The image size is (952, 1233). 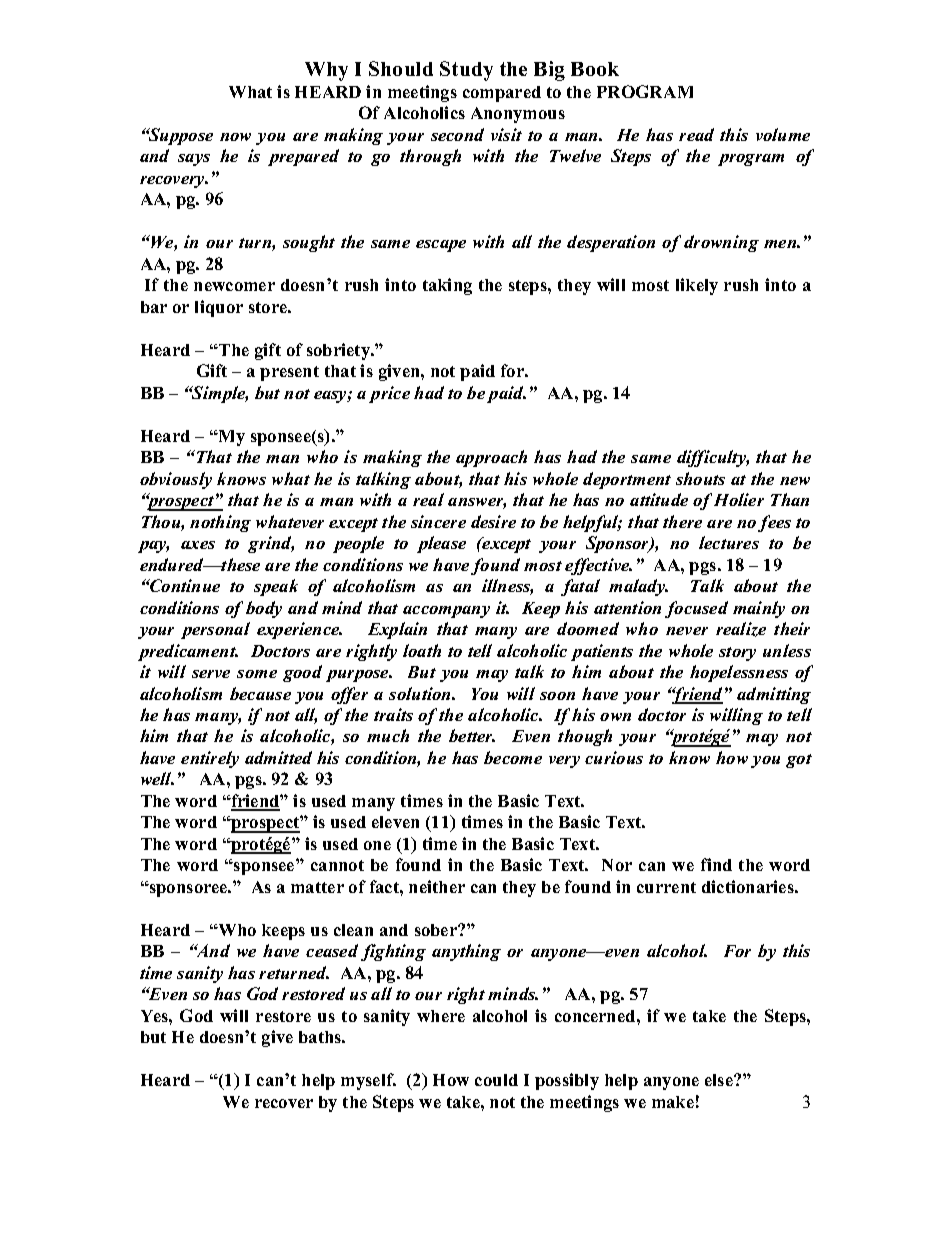 What do you see at coordinates (179, 136) in the screenshot?
I see `Suppose` at bounding box center [179, 136].
